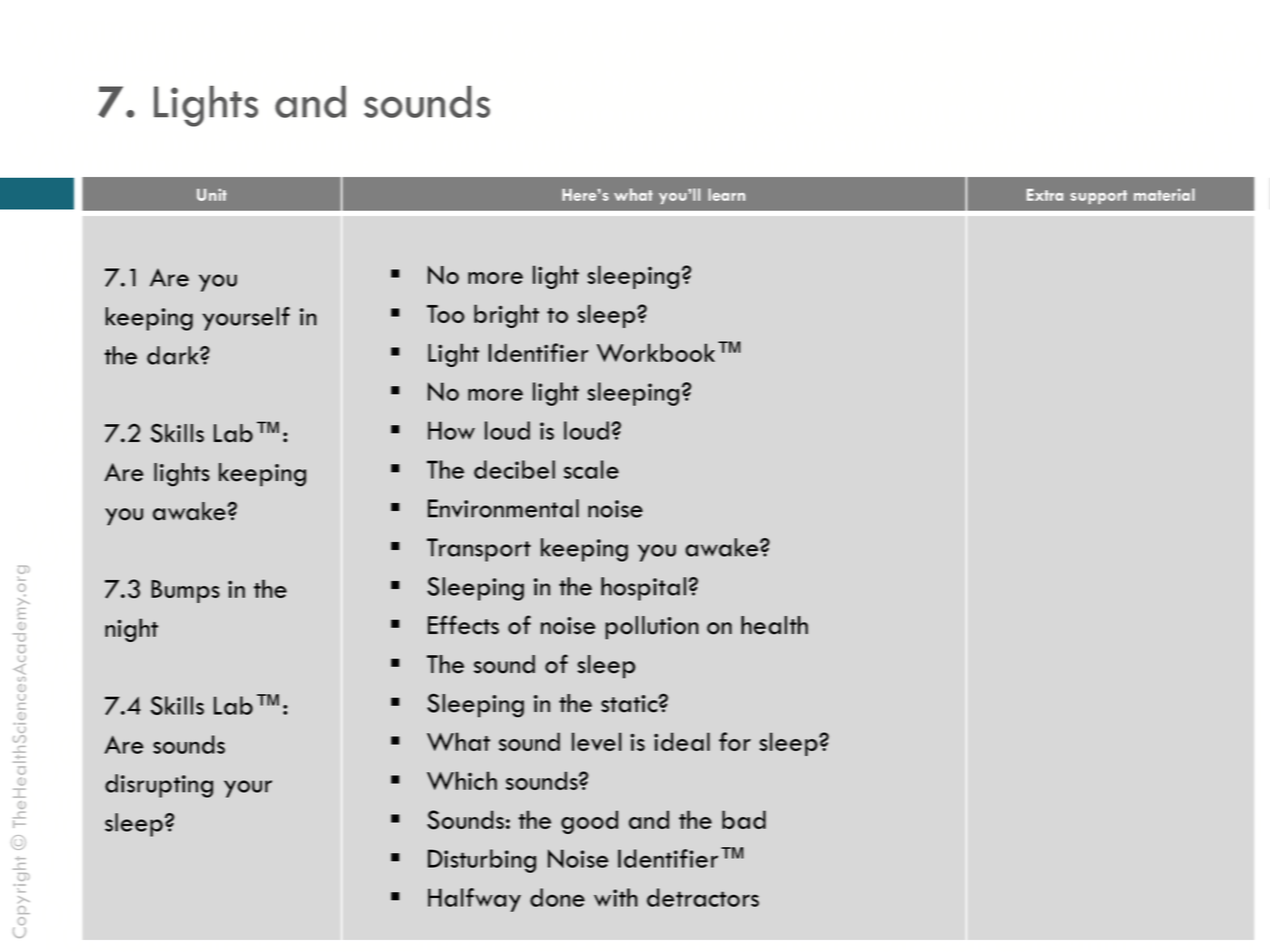  Describe the element at coordinates (645, 589) in the page. I see `hospital` at that location.
